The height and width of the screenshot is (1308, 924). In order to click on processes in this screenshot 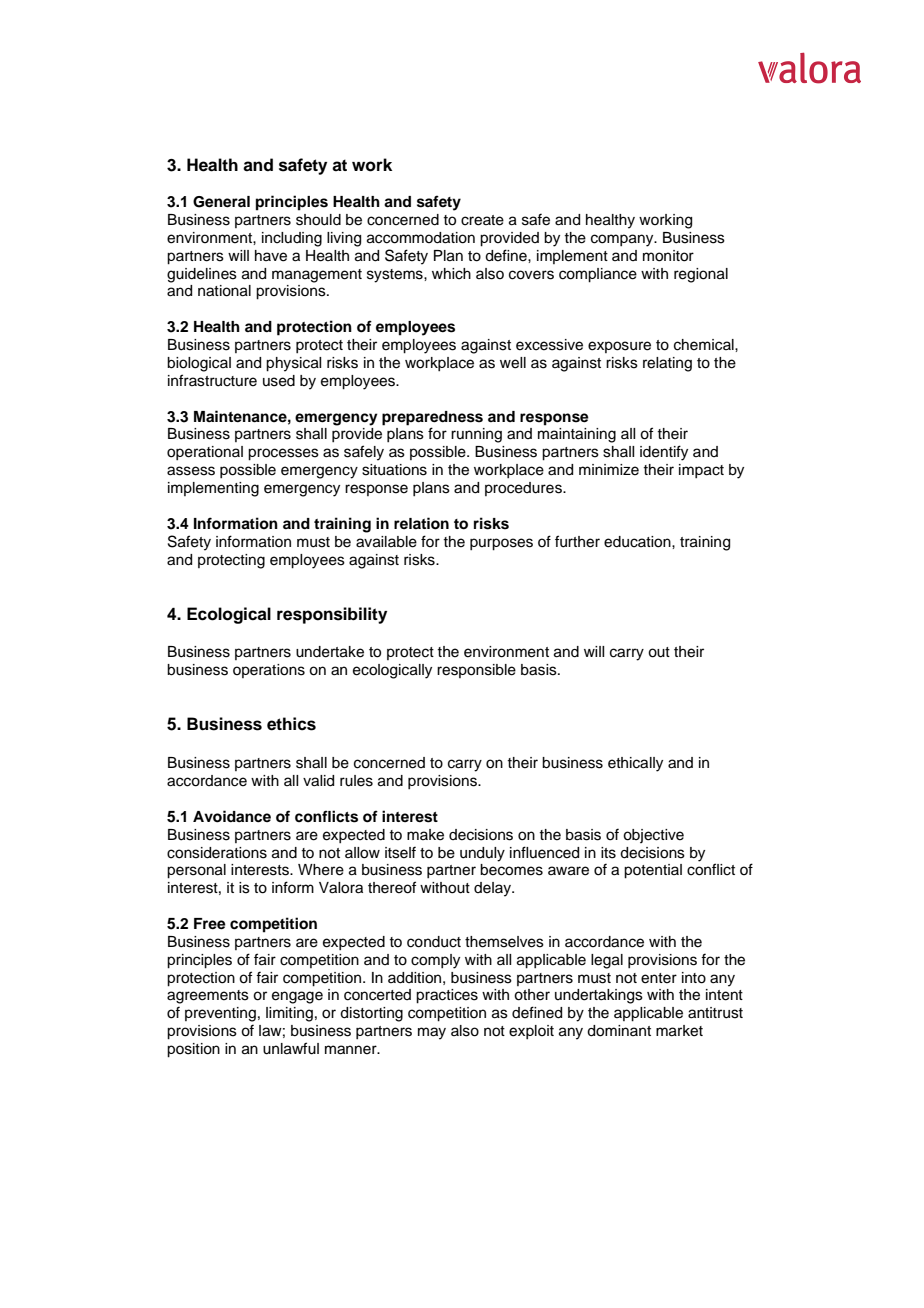, I will do `click(283, 454)`.
